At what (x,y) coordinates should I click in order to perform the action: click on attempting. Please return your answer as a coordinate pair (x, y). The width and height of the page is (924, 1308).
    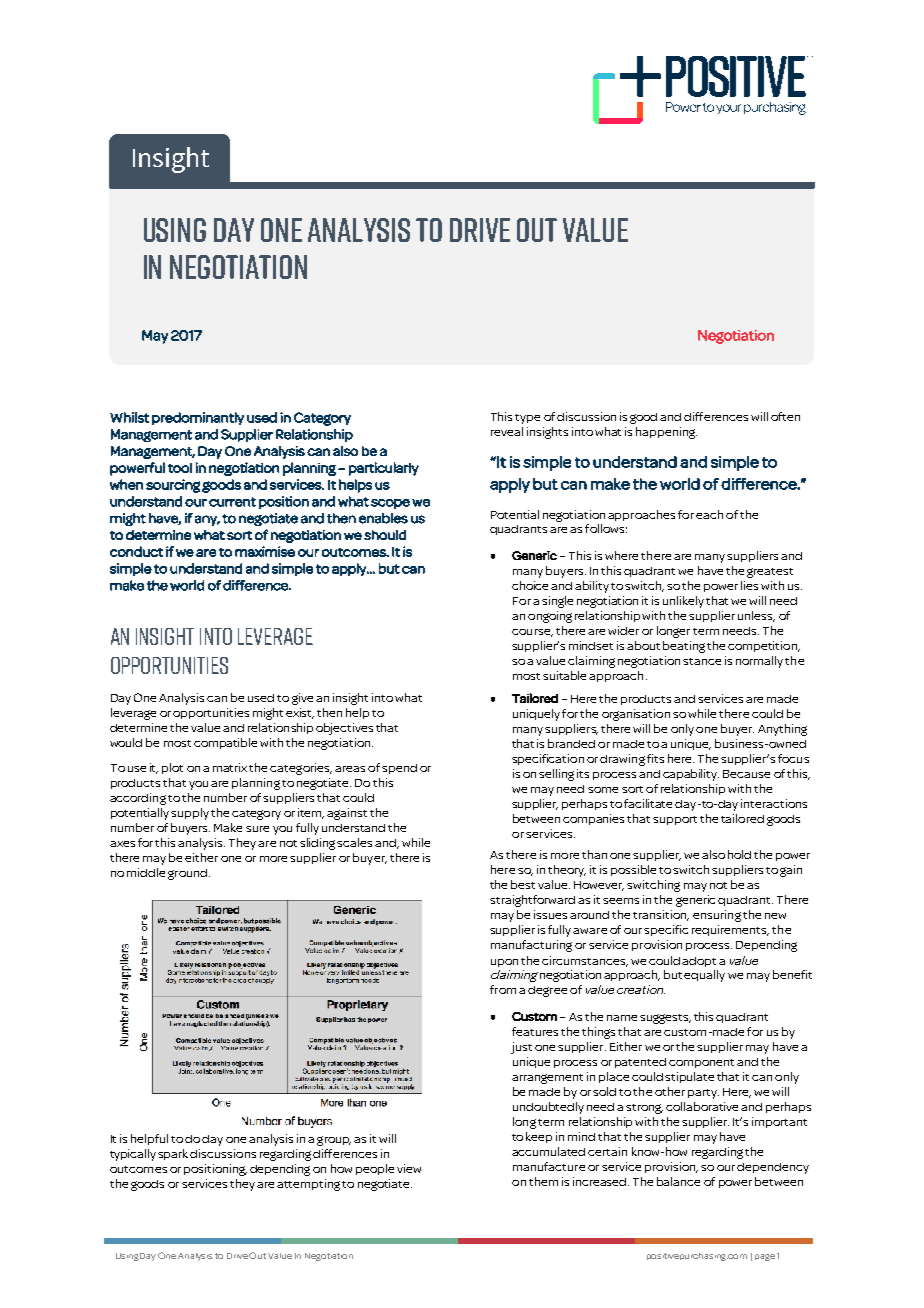
    Looking at the image, I should click on (308, 1185).
